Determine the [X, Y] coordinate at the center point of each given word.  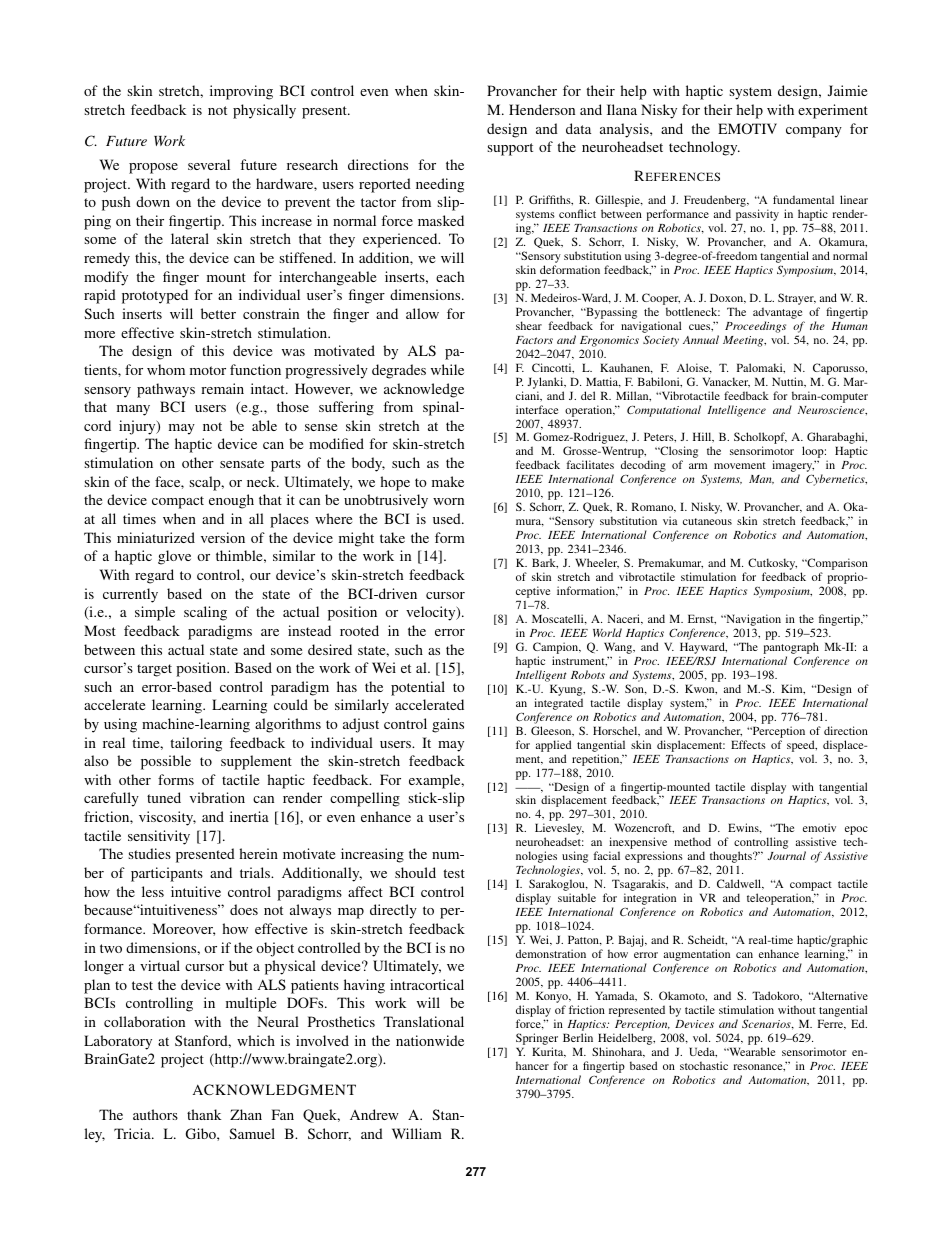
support [510, 149]
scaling [205, 613]
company [814, 132]
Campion [557, 649]
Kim [793, 689]
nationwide [430, 1040]
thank [204, 1114]
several [209, 164]
